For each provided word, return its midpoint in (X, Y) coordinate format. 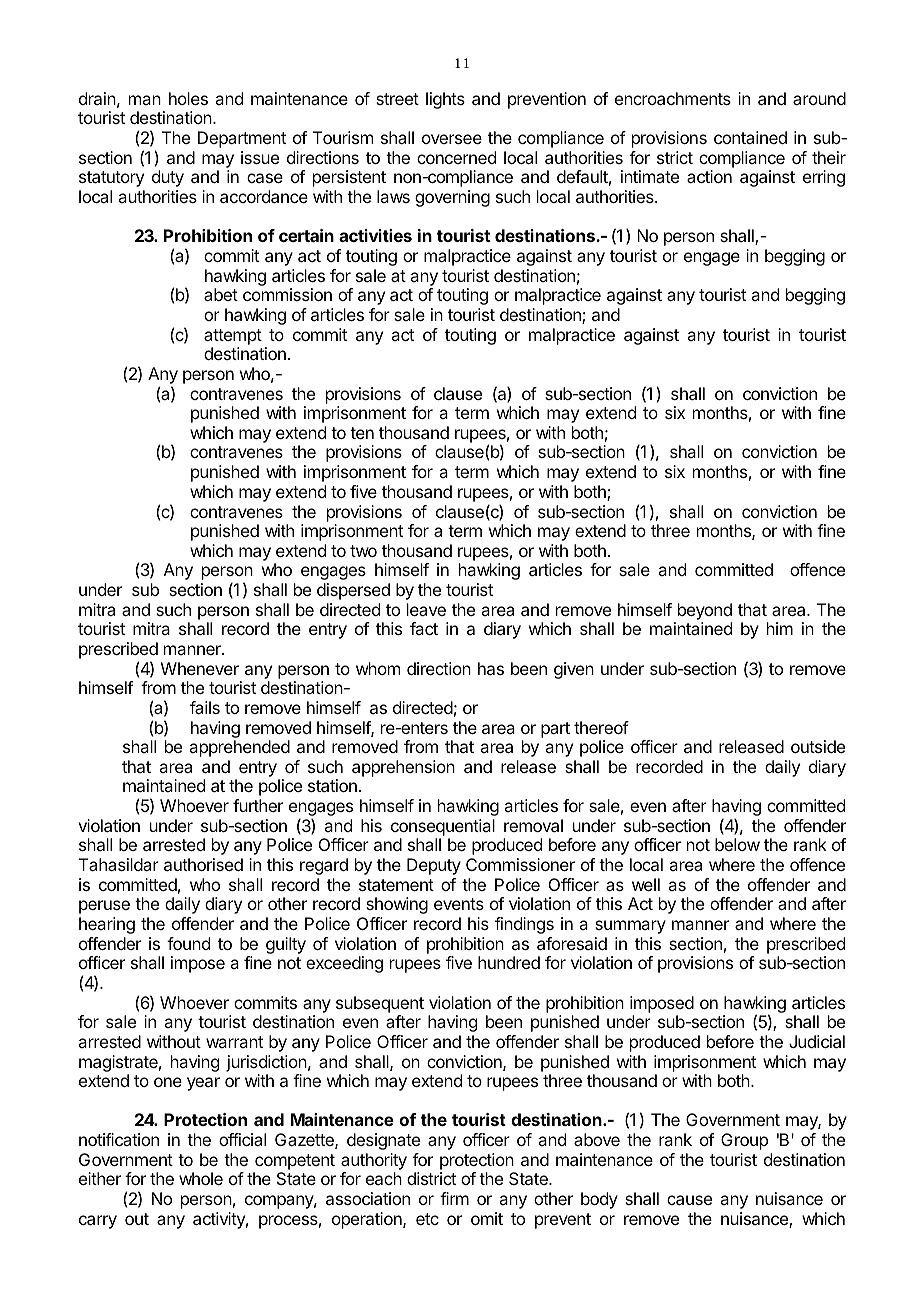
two (363, 551)
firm (454, 1198)
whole (201, 1178)
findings (524, 925)
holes (188, 98)
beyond (705, 611)
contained (750, 137)
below (737, 844)
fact (424, 628)
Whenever (200, 668)
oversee (452, 139)
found (188, 943)
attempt (233, 337)
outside (818, 746)
